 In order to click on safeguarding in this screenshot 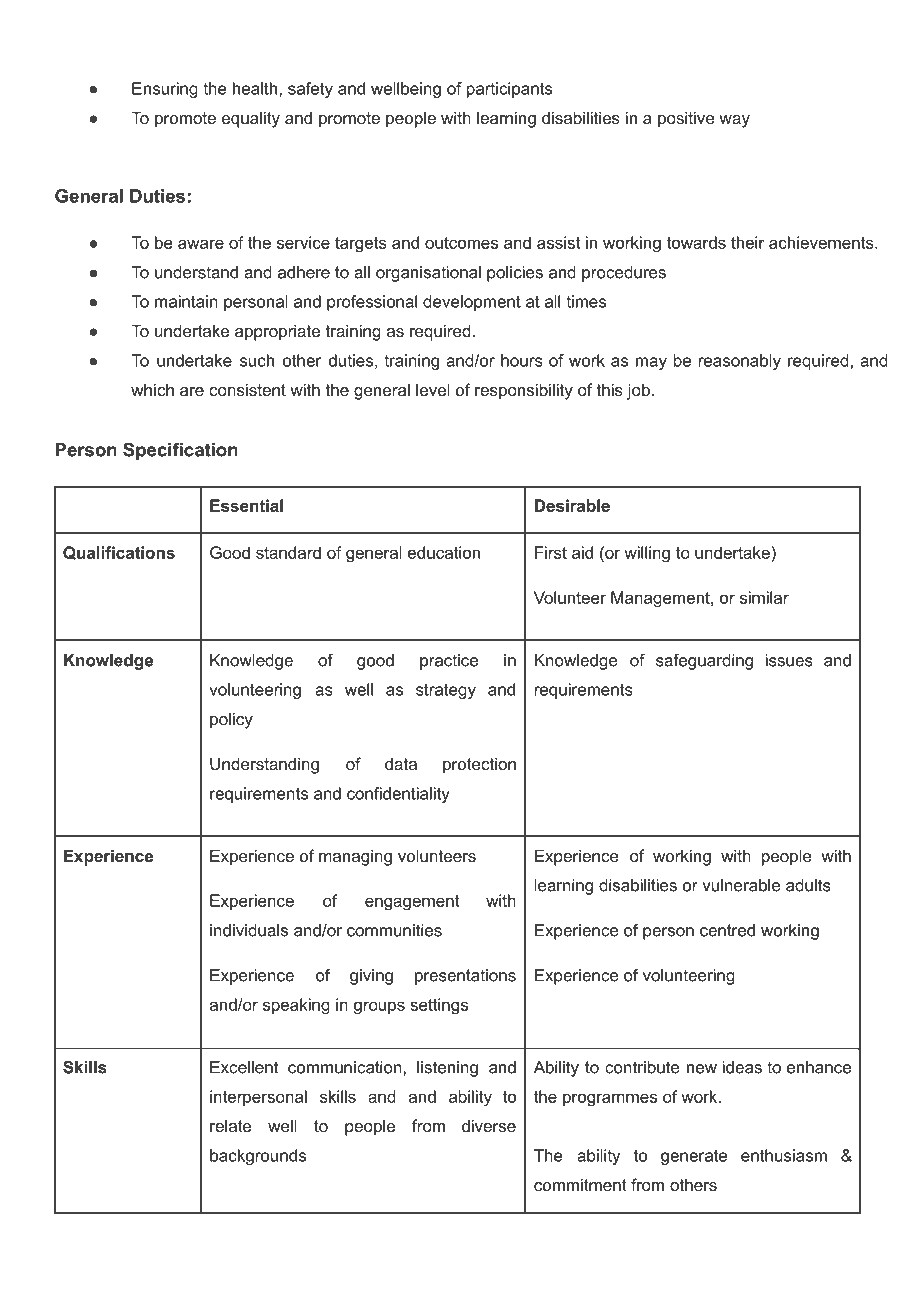, I will do `click(704, 662)`.
